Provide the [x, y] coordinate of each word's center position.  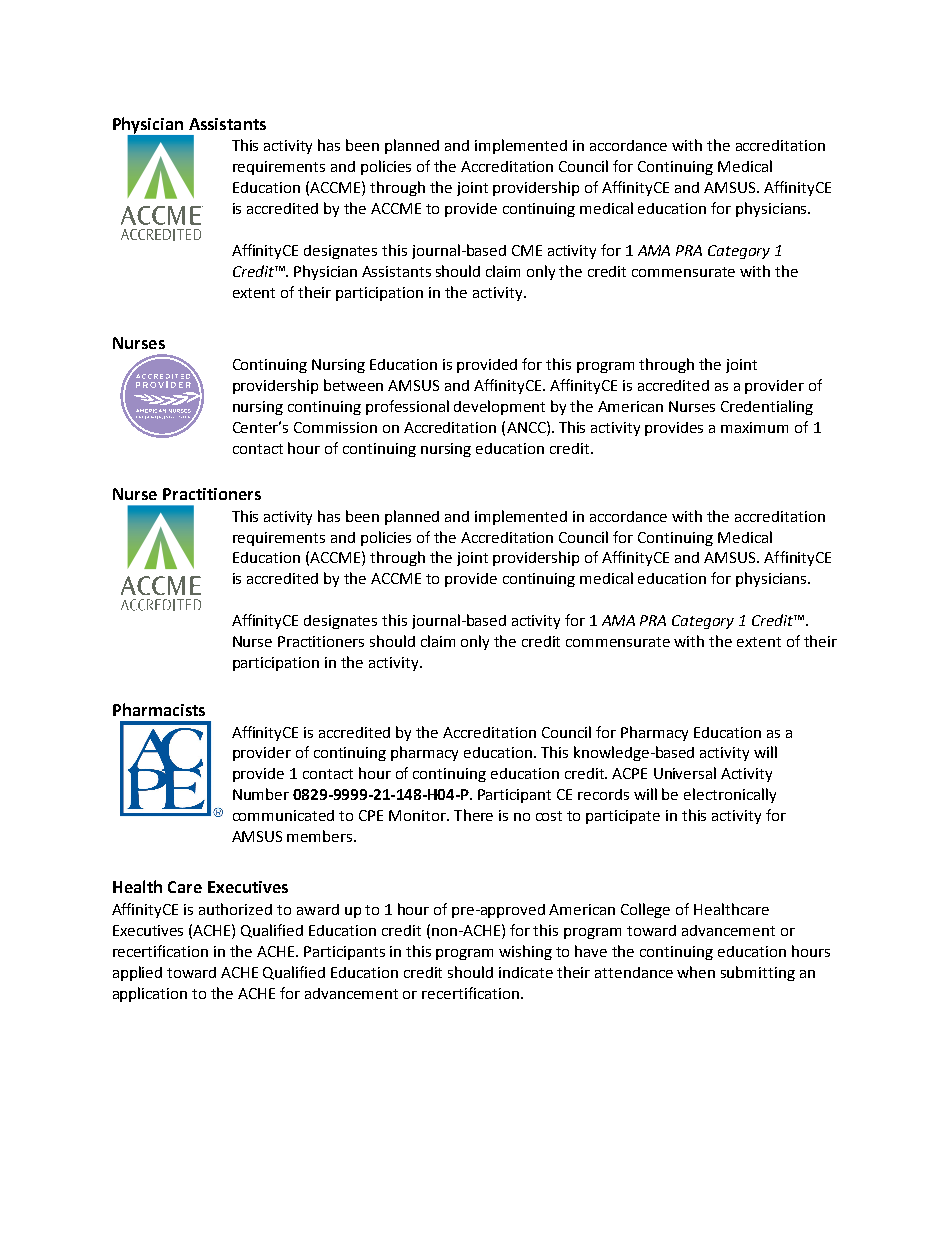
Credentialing [767, 407]
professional [407, 407]
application [150, 994]
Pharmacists [159, 709]
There [473, 815]
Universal [685, 773]
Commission [335, 427]
